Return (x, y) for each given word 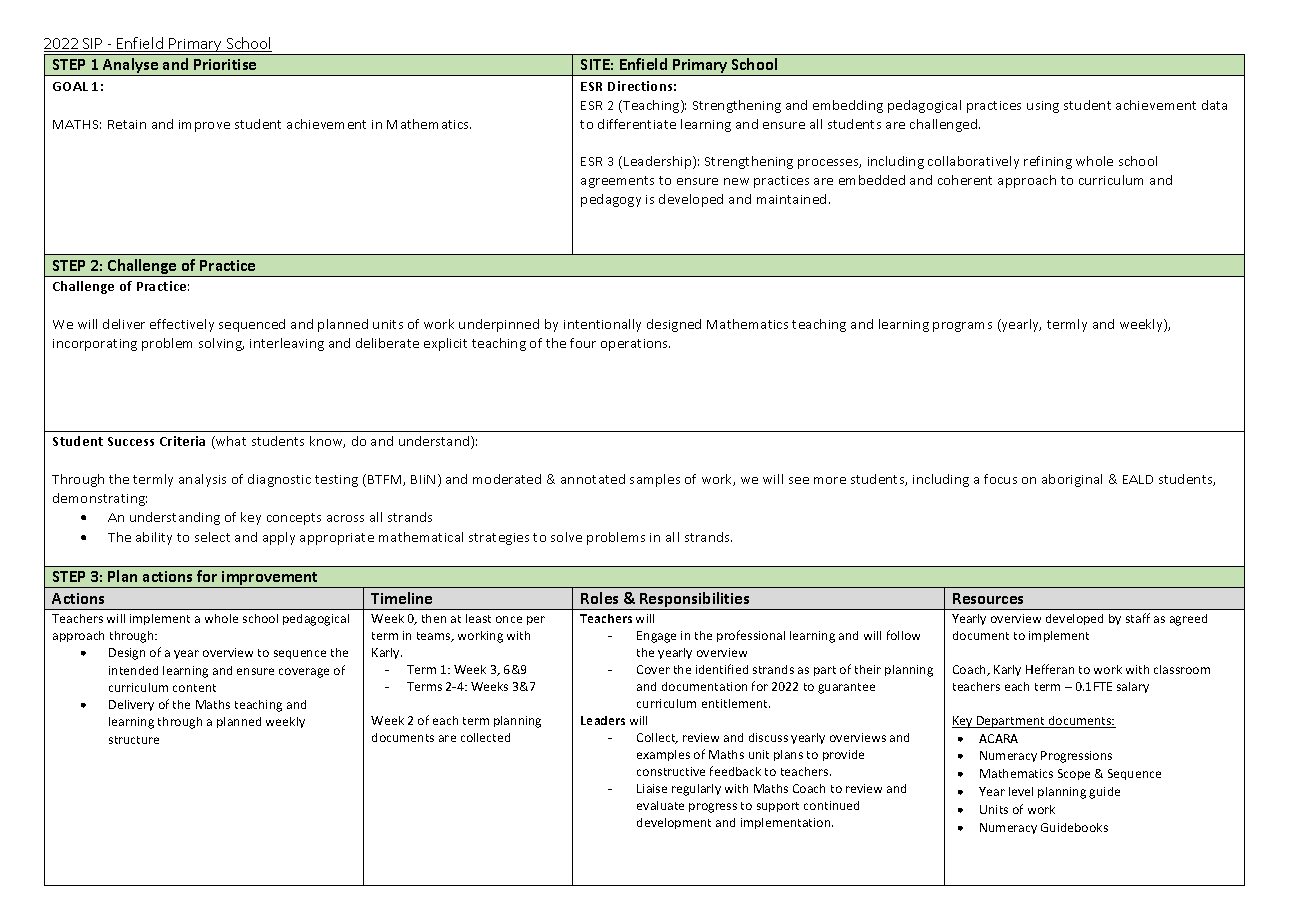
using (1043, 107)
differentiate (637, 124)
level (1021, 791)
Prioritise (225, 64)
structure (134, 740)
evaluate (660, 805)
